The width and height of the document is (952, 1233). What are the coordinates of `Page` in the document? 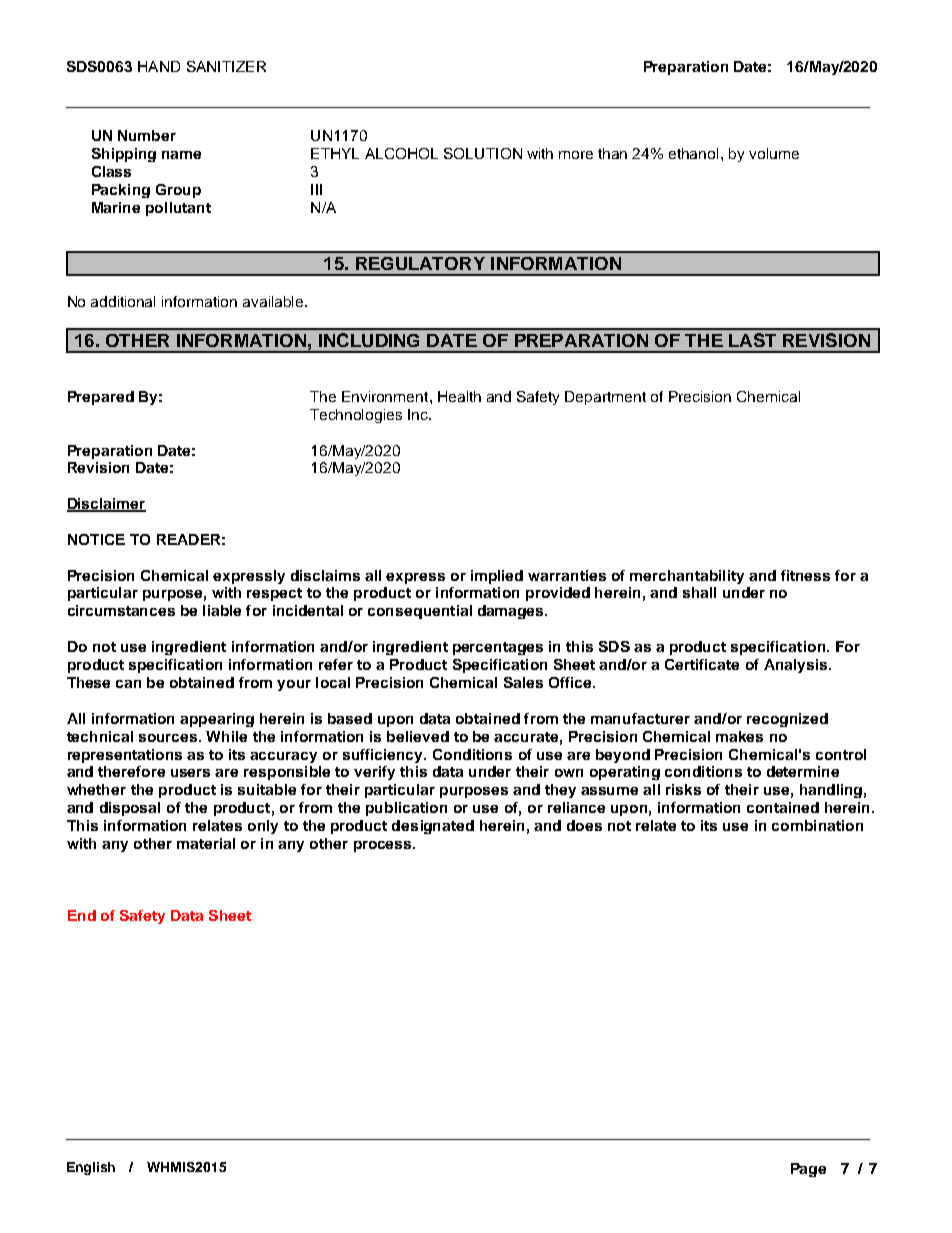 It's located at (808, 1170).
